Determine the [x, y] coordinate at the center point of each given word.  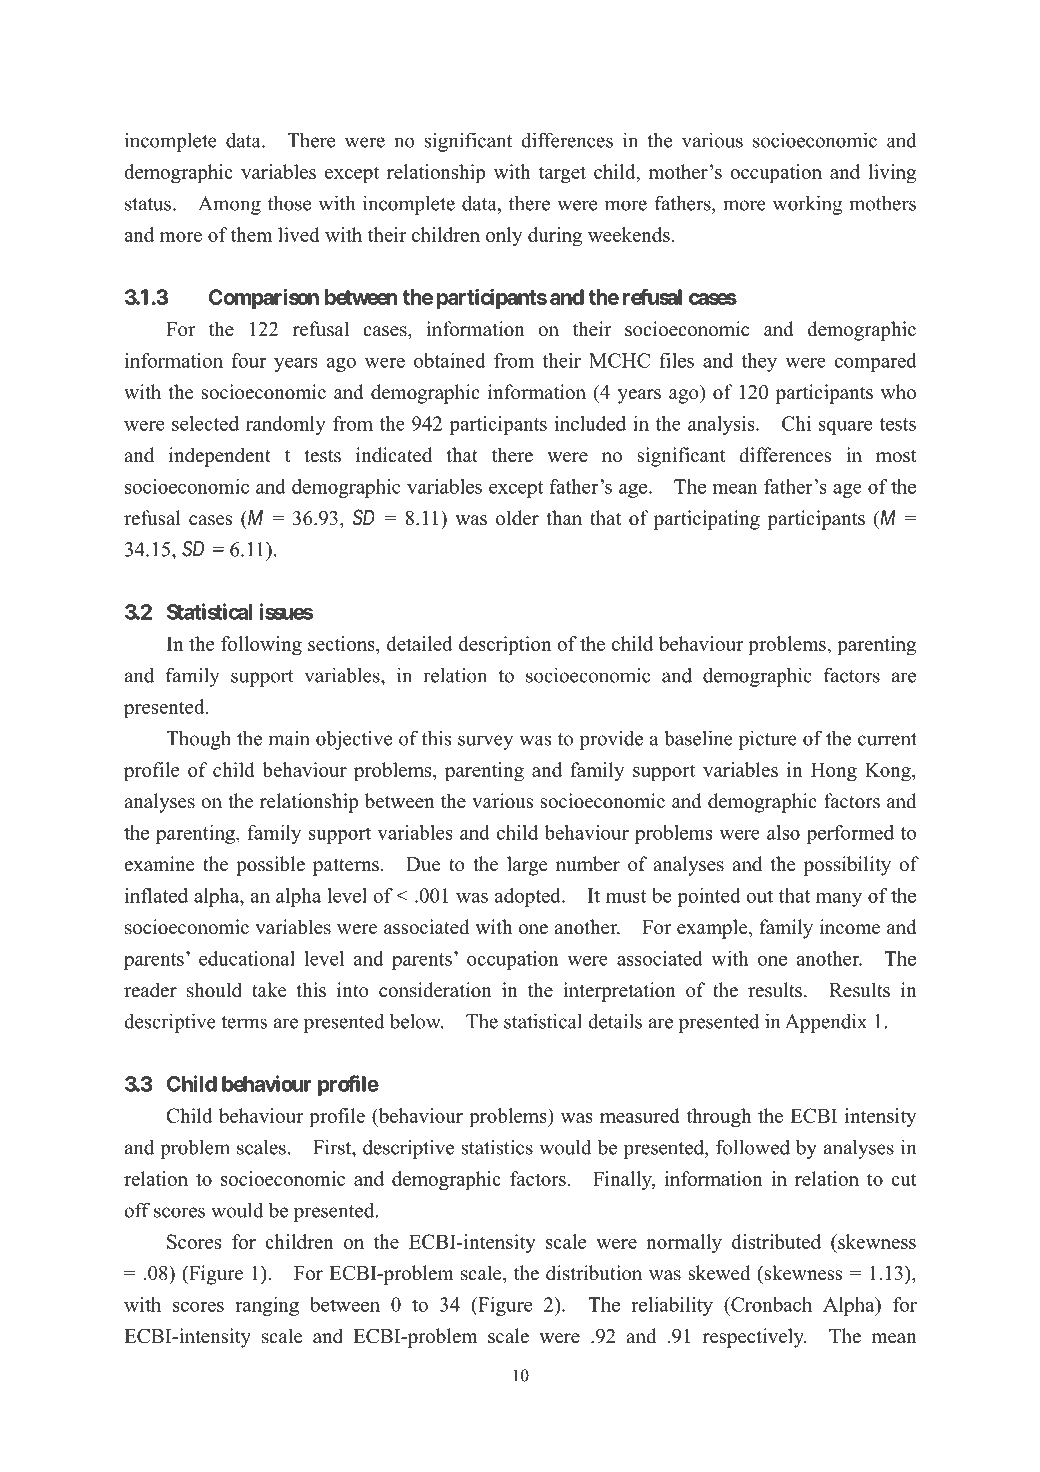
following [261, 646]
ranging [267, 1306]
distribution [594, 1273]
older [517, 518]
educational [247, 958]
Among [229, 205]
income [850, 927]
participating [707, 520]
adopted [529, 897]
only [504, 236]
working [807, 205]
